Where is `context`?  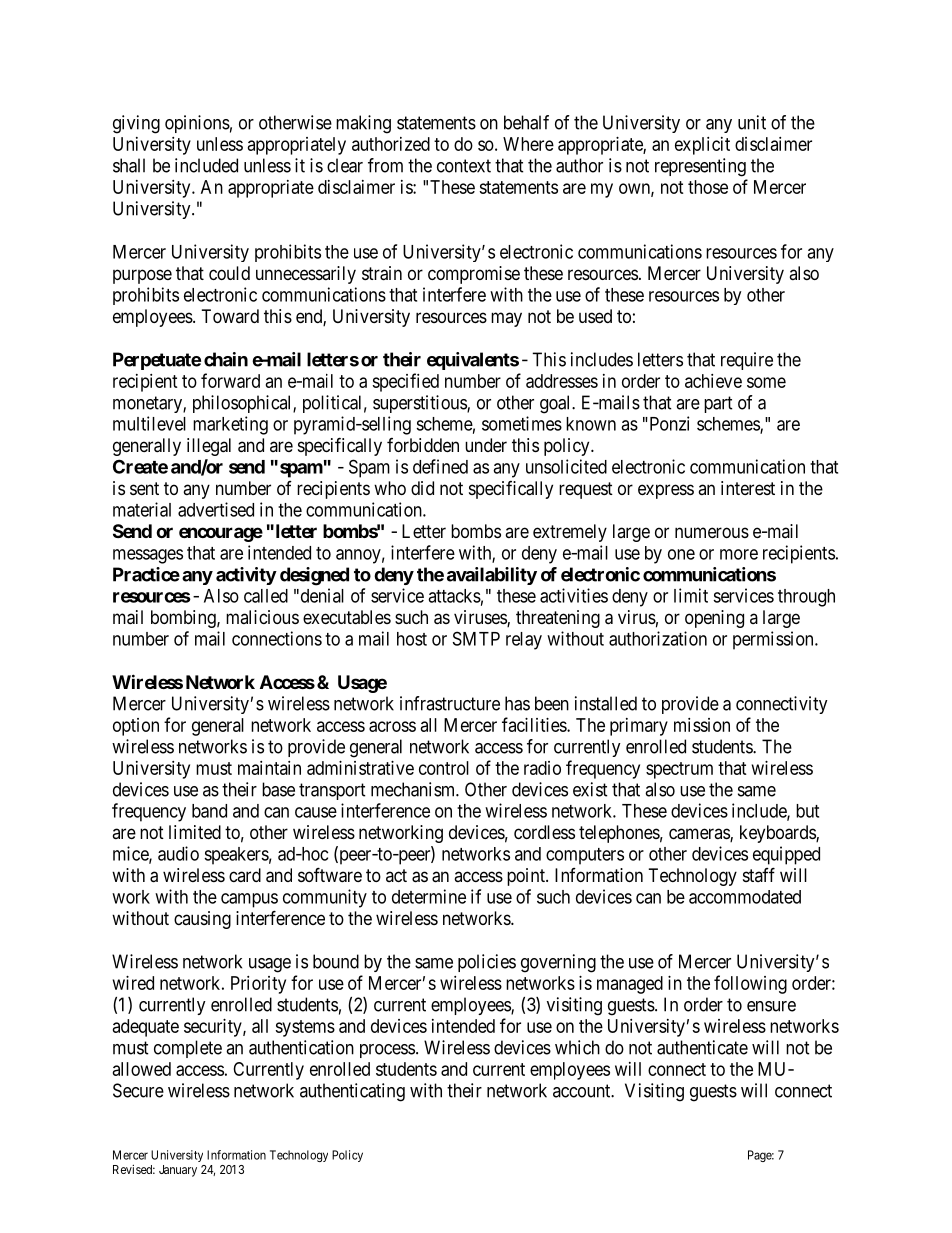
context is located at coordinates (464, 166).
